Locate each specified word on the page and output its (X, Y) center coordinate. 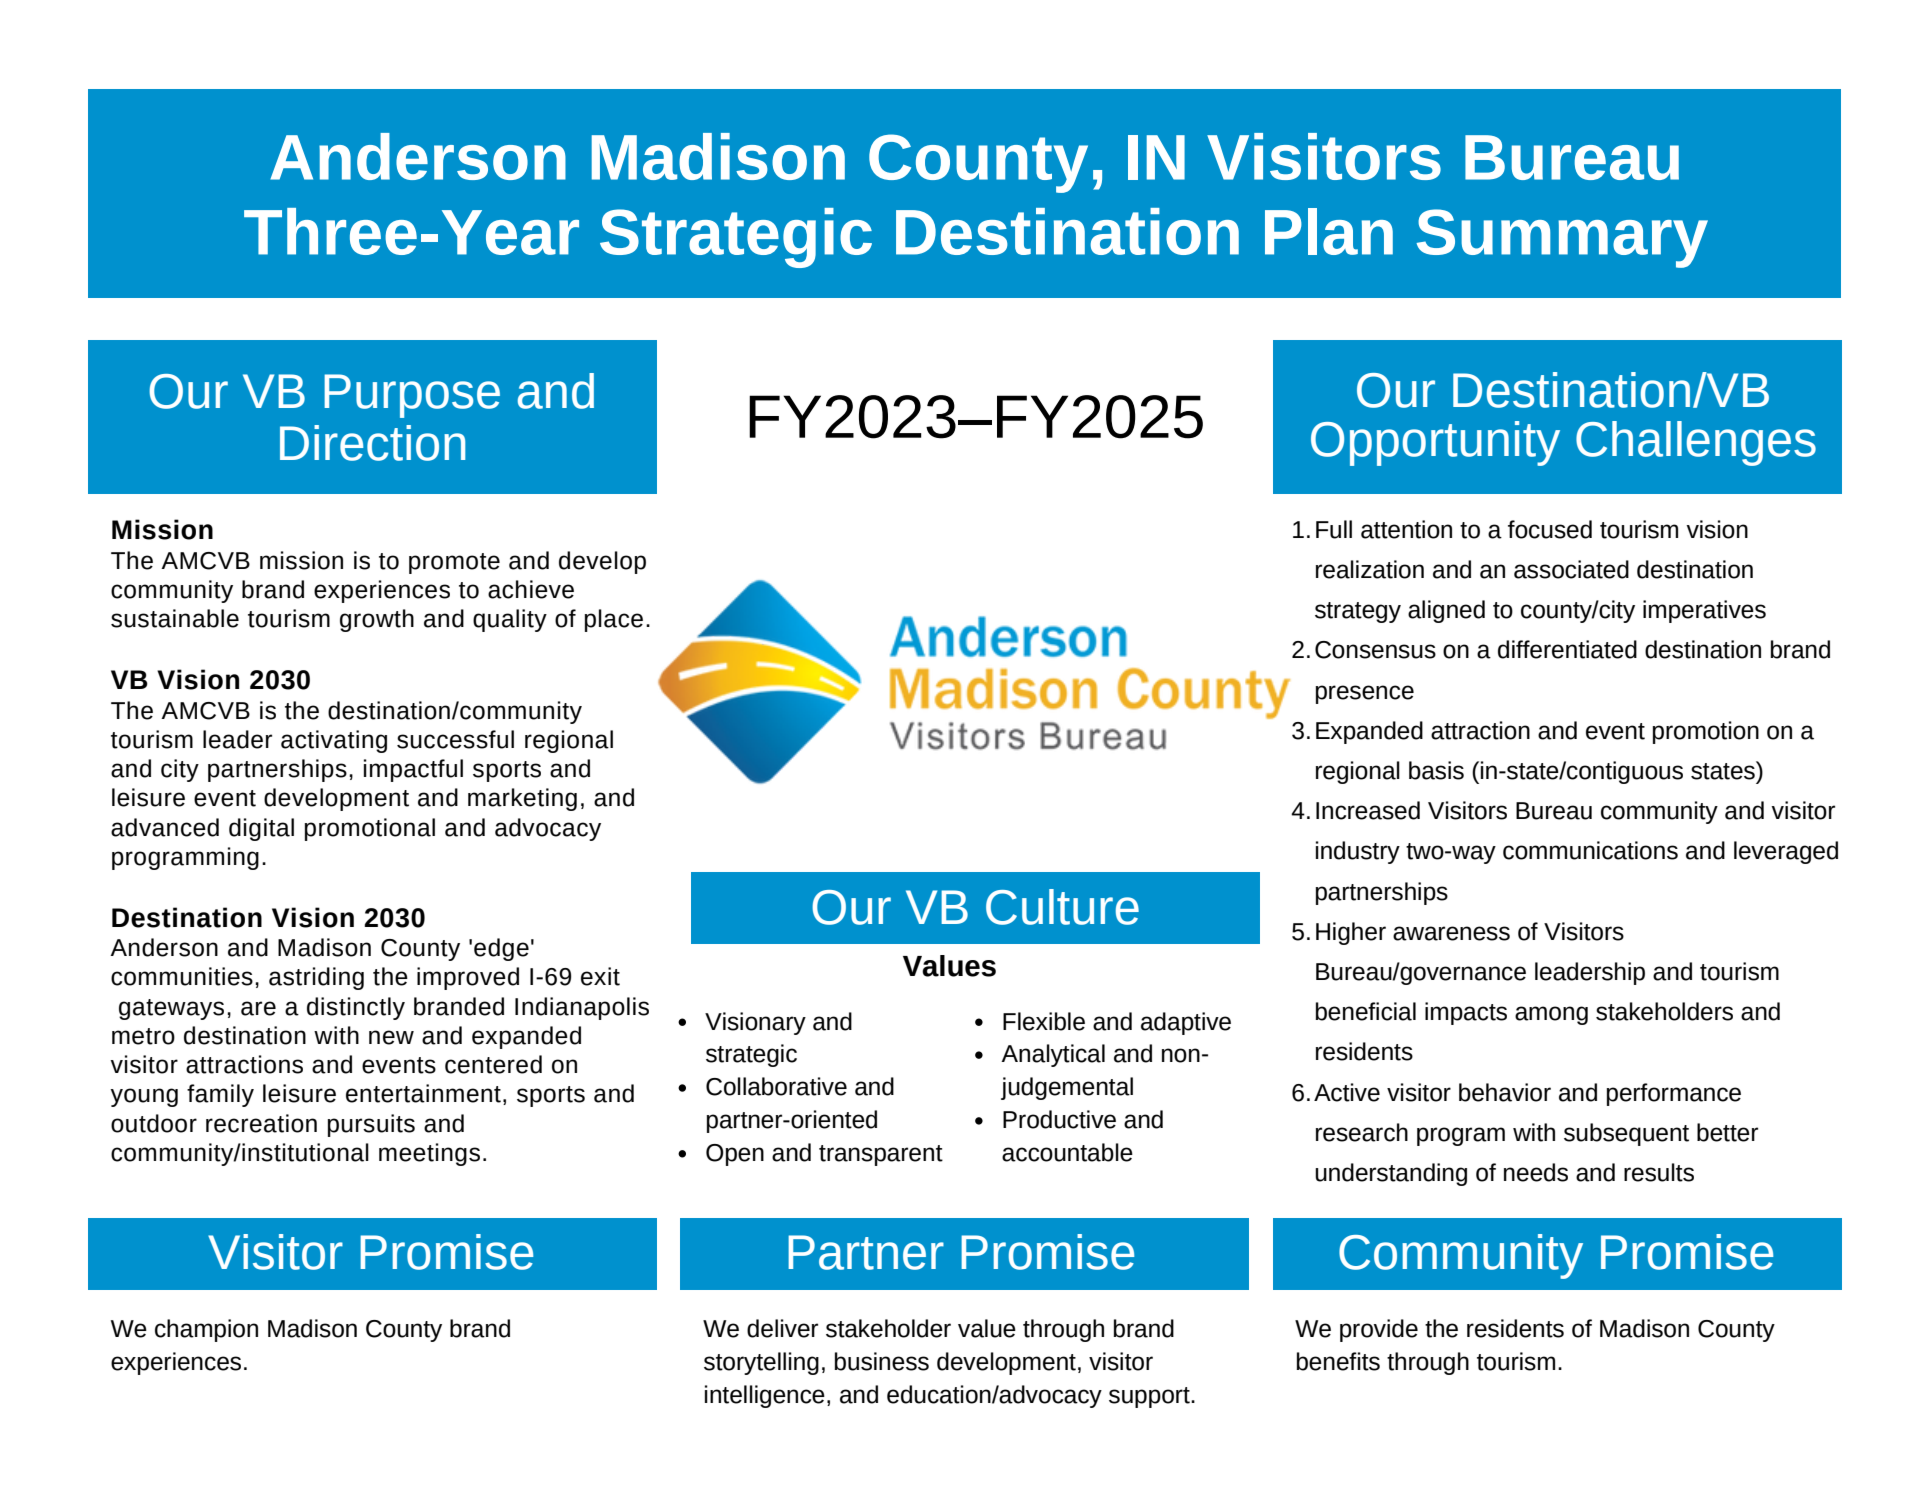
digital (261, 829)
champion (206, 1330)
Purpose (412, 396)
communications (1590, 850)
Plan (1329, 231)
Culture (1062, 907)
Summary (1562, 238)
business (881, 1361)
